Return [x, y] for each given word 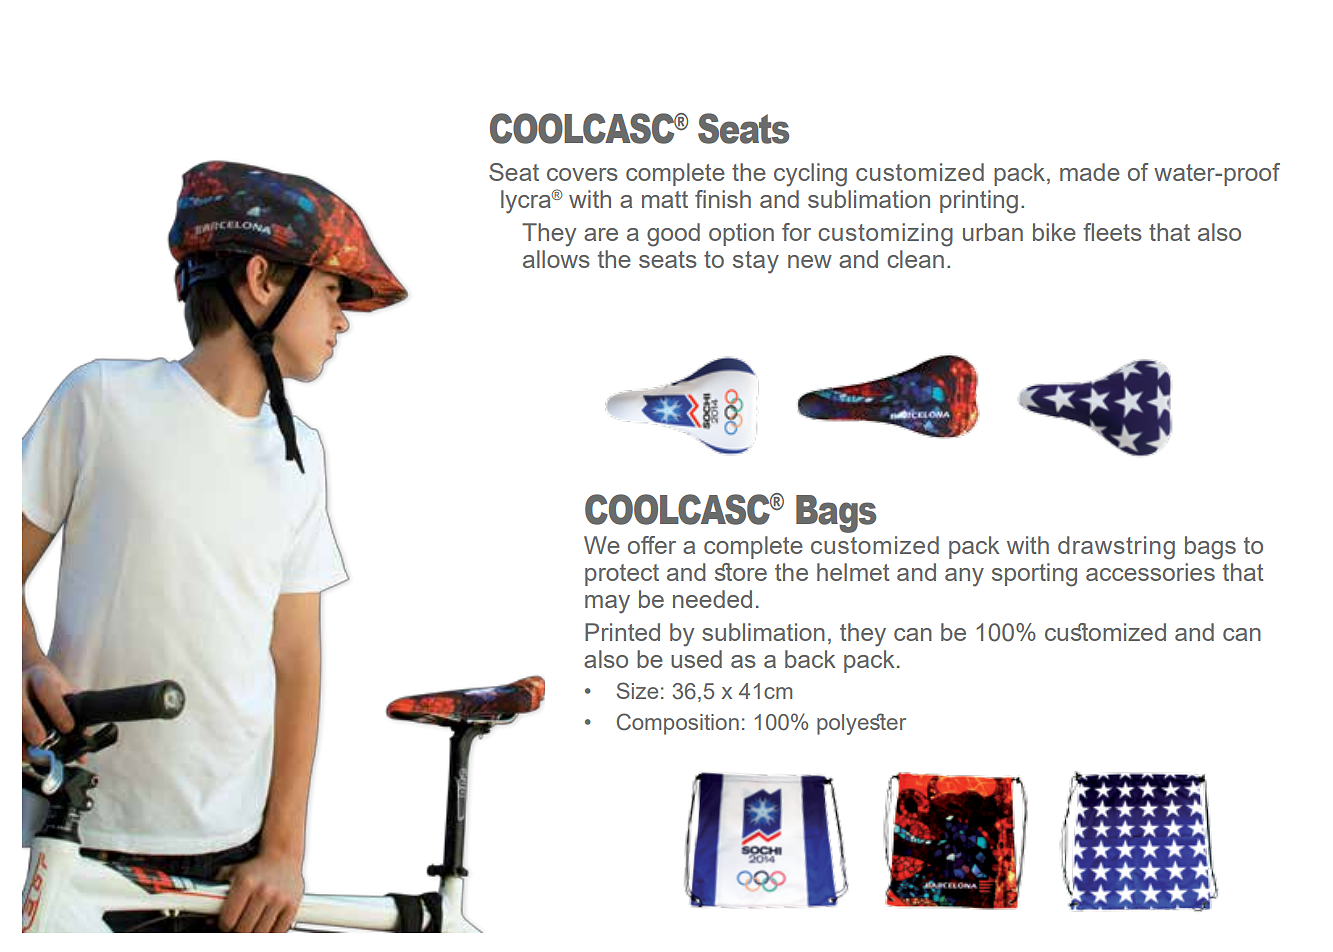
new [810, 261]
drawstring [1116, 548]
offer [652, 545]
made [1090, 172]
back [810, 659]
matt [665, 199]
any [964, 577]
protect [622, 575]
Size [637, 690]
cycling [810, 175]
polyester [861, 724]
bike [1054, 232]
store [741, 572]
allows [556, 259]
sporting [1034, 575]
